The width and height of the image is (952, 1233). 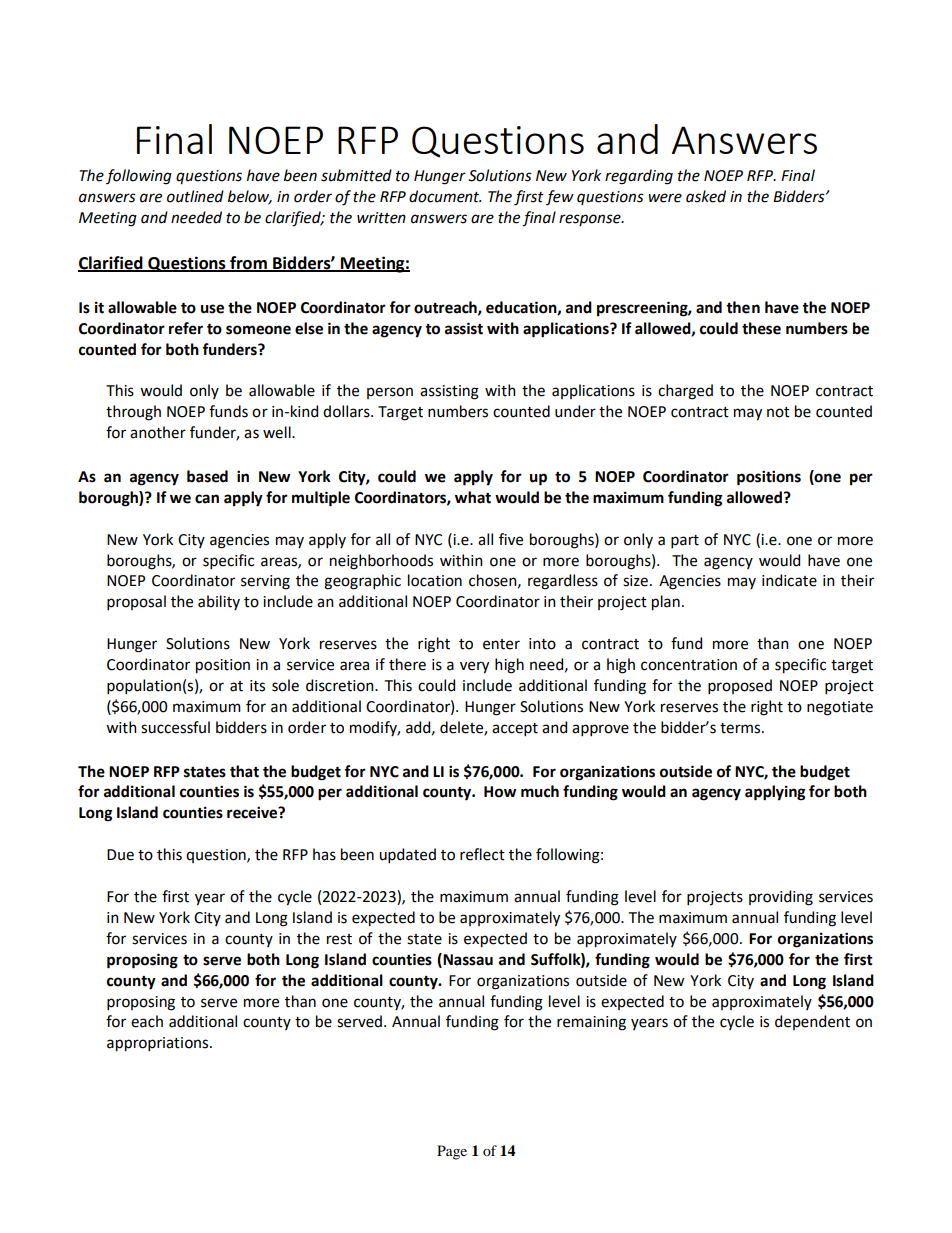 What do you see at coordinates (452, 1152) in the image?
I see `Page` at bounding box center [452, 1152].
